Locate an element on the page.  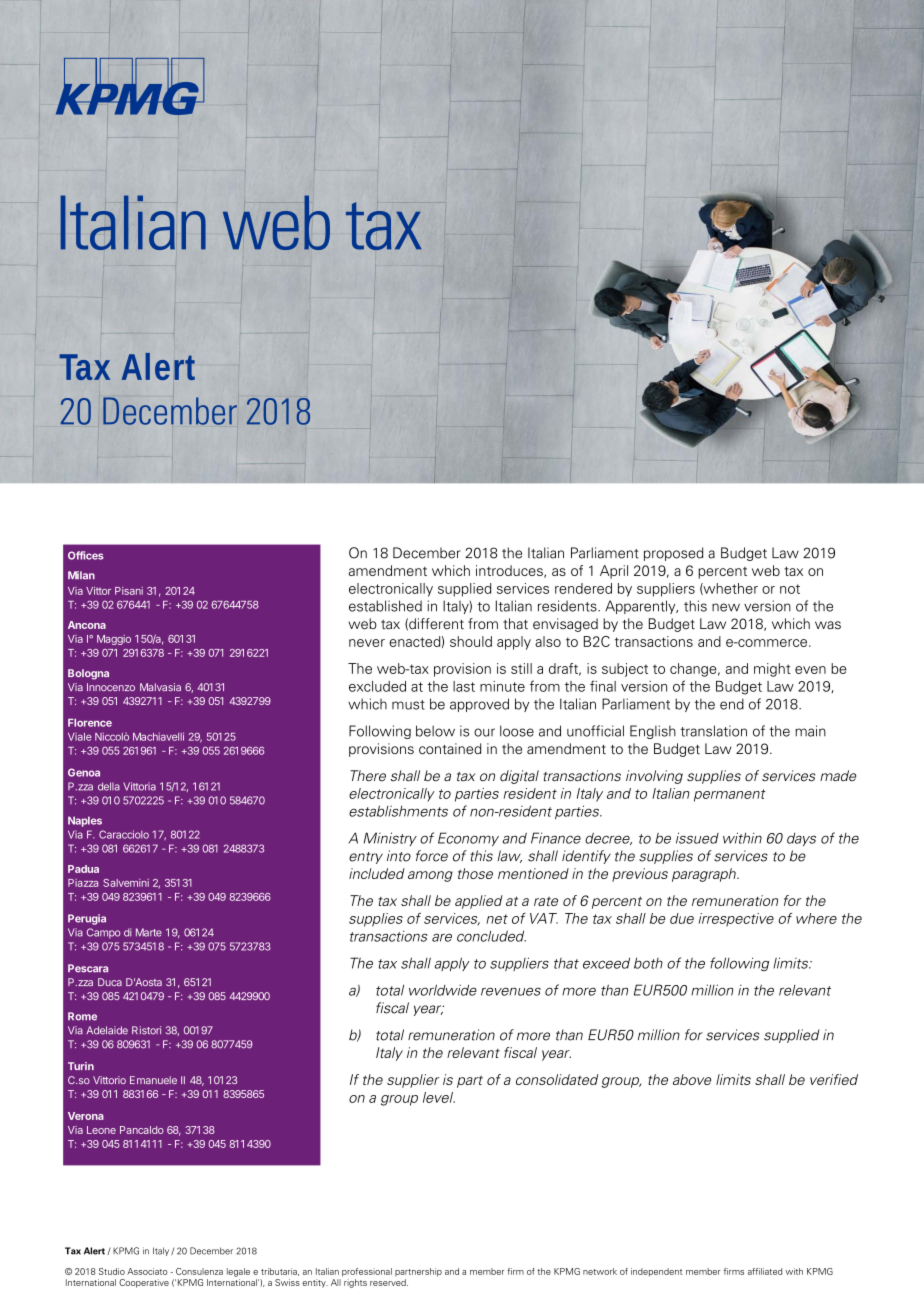
contained is located at coordinates (450, 749).
